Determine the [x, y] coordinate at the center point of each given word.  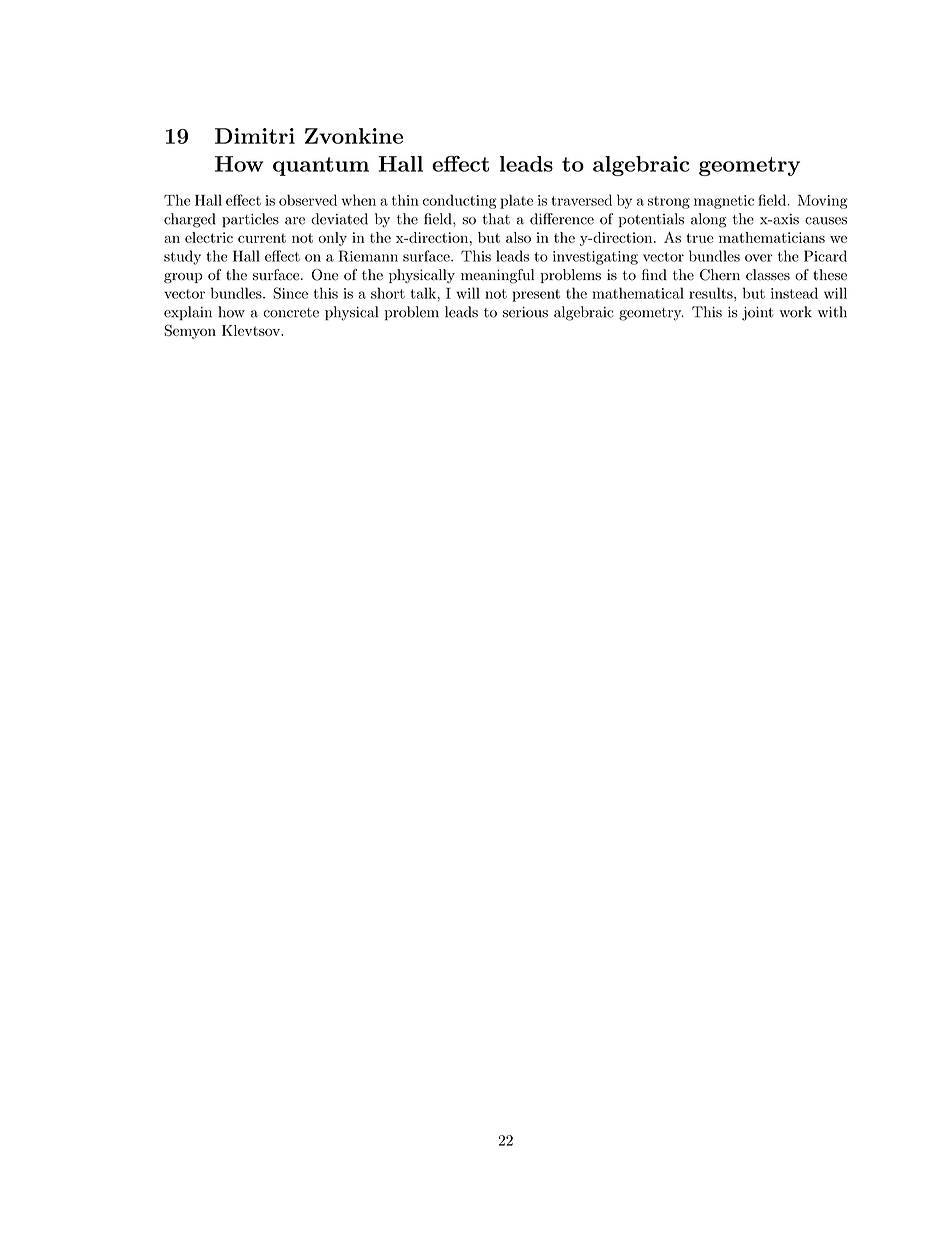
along [708, 220]
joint [758, 314]
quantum [321, 166]
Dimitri [255, 136]
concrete [291, 313]
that [496, 219]
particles [250, 220]
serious [525, 312]
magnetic [724, 202]
